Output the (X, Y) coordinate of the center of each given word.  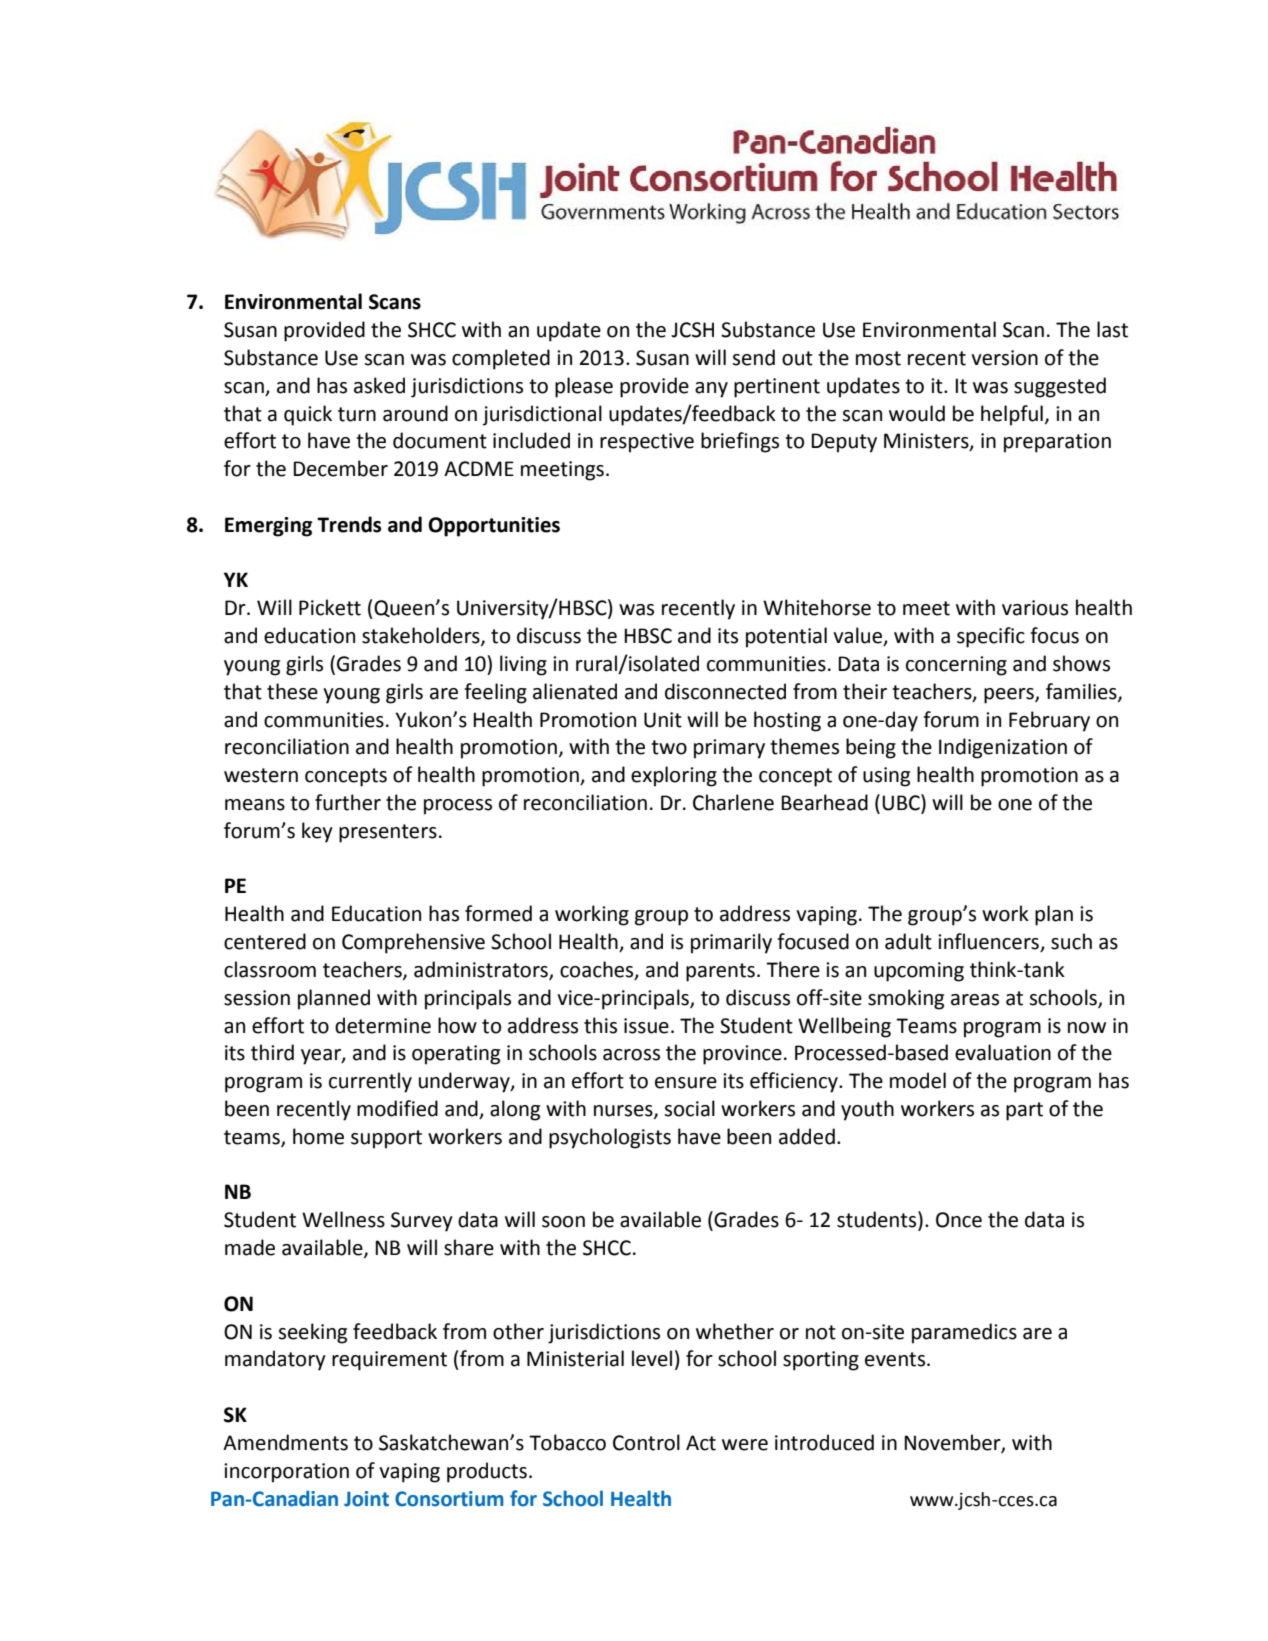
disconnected (725, 691)
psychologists (610, 1138)
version (1004, 358)
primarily (731, 943)
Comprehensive (413, 943)
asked (379, 385)
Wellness (343, 1219)
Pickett (330, 607)
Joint (366, 1499)
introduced (824, 1442)
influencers (989, 942)
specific (991, 637)
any (711, 390)
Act (701, 1443)
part (1024, 1111)
